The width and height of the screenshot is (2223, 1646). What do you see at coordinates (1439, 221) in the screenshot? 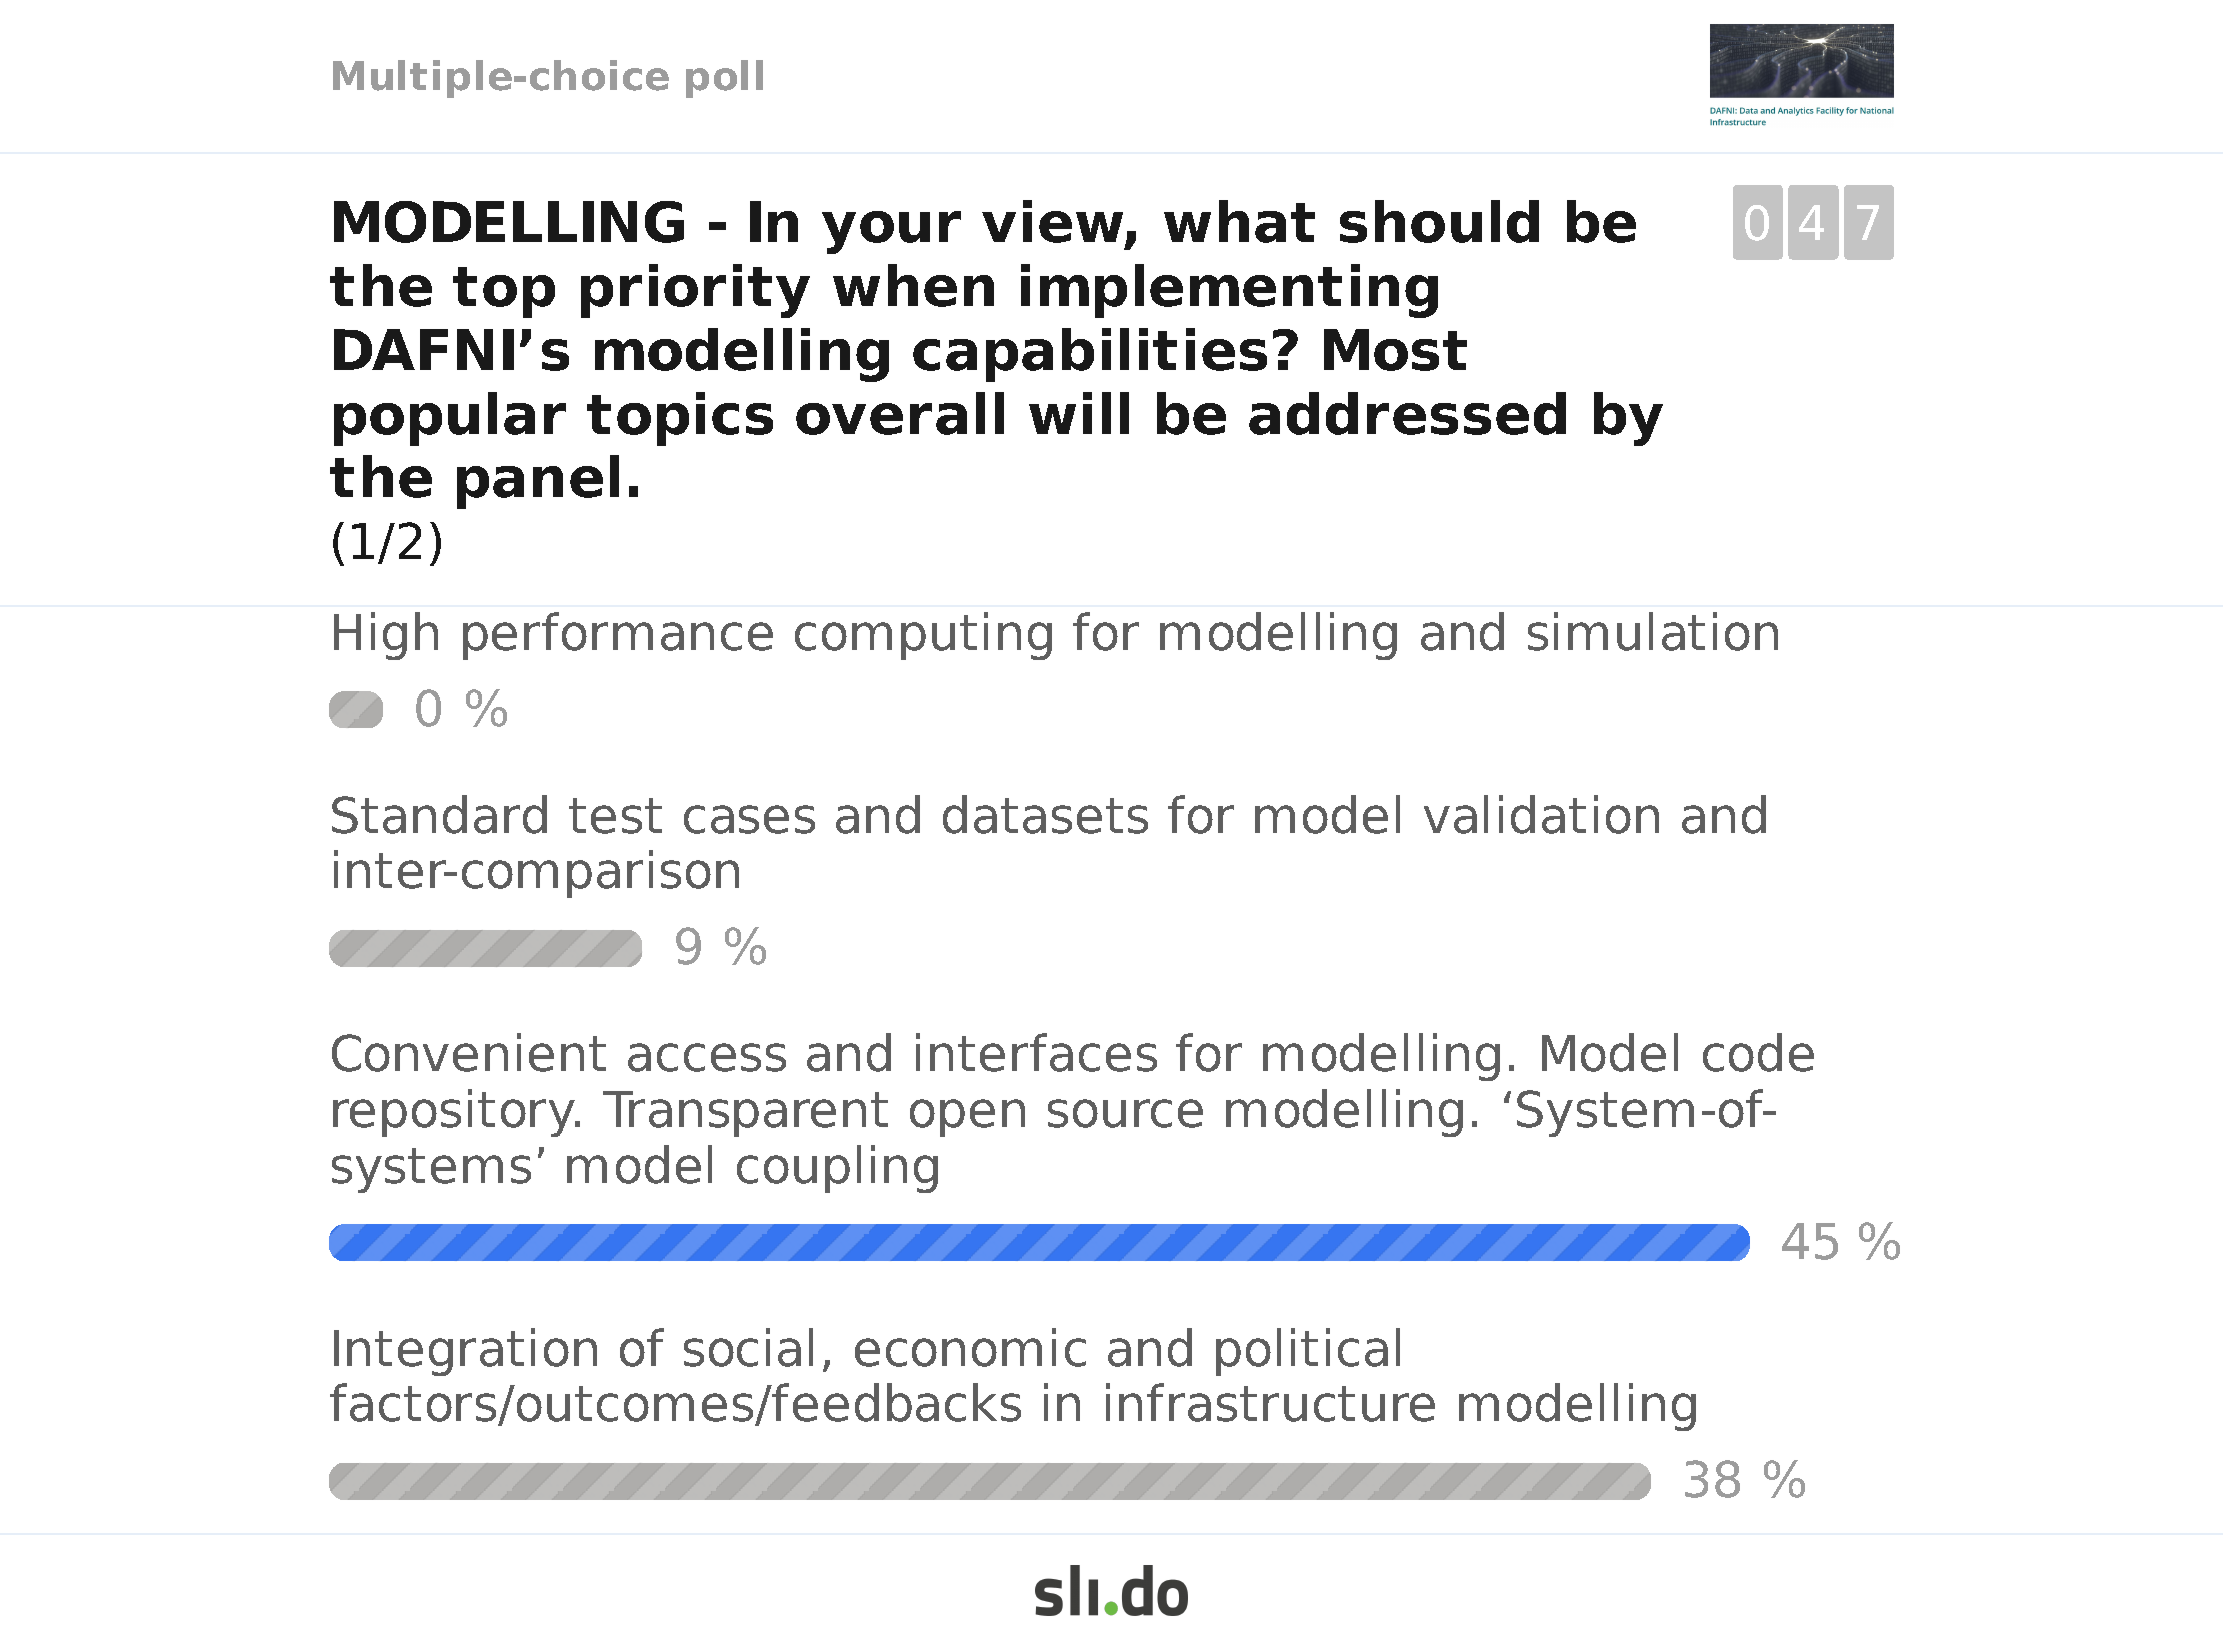
I see `should` at bounding box center [1439, 221].
